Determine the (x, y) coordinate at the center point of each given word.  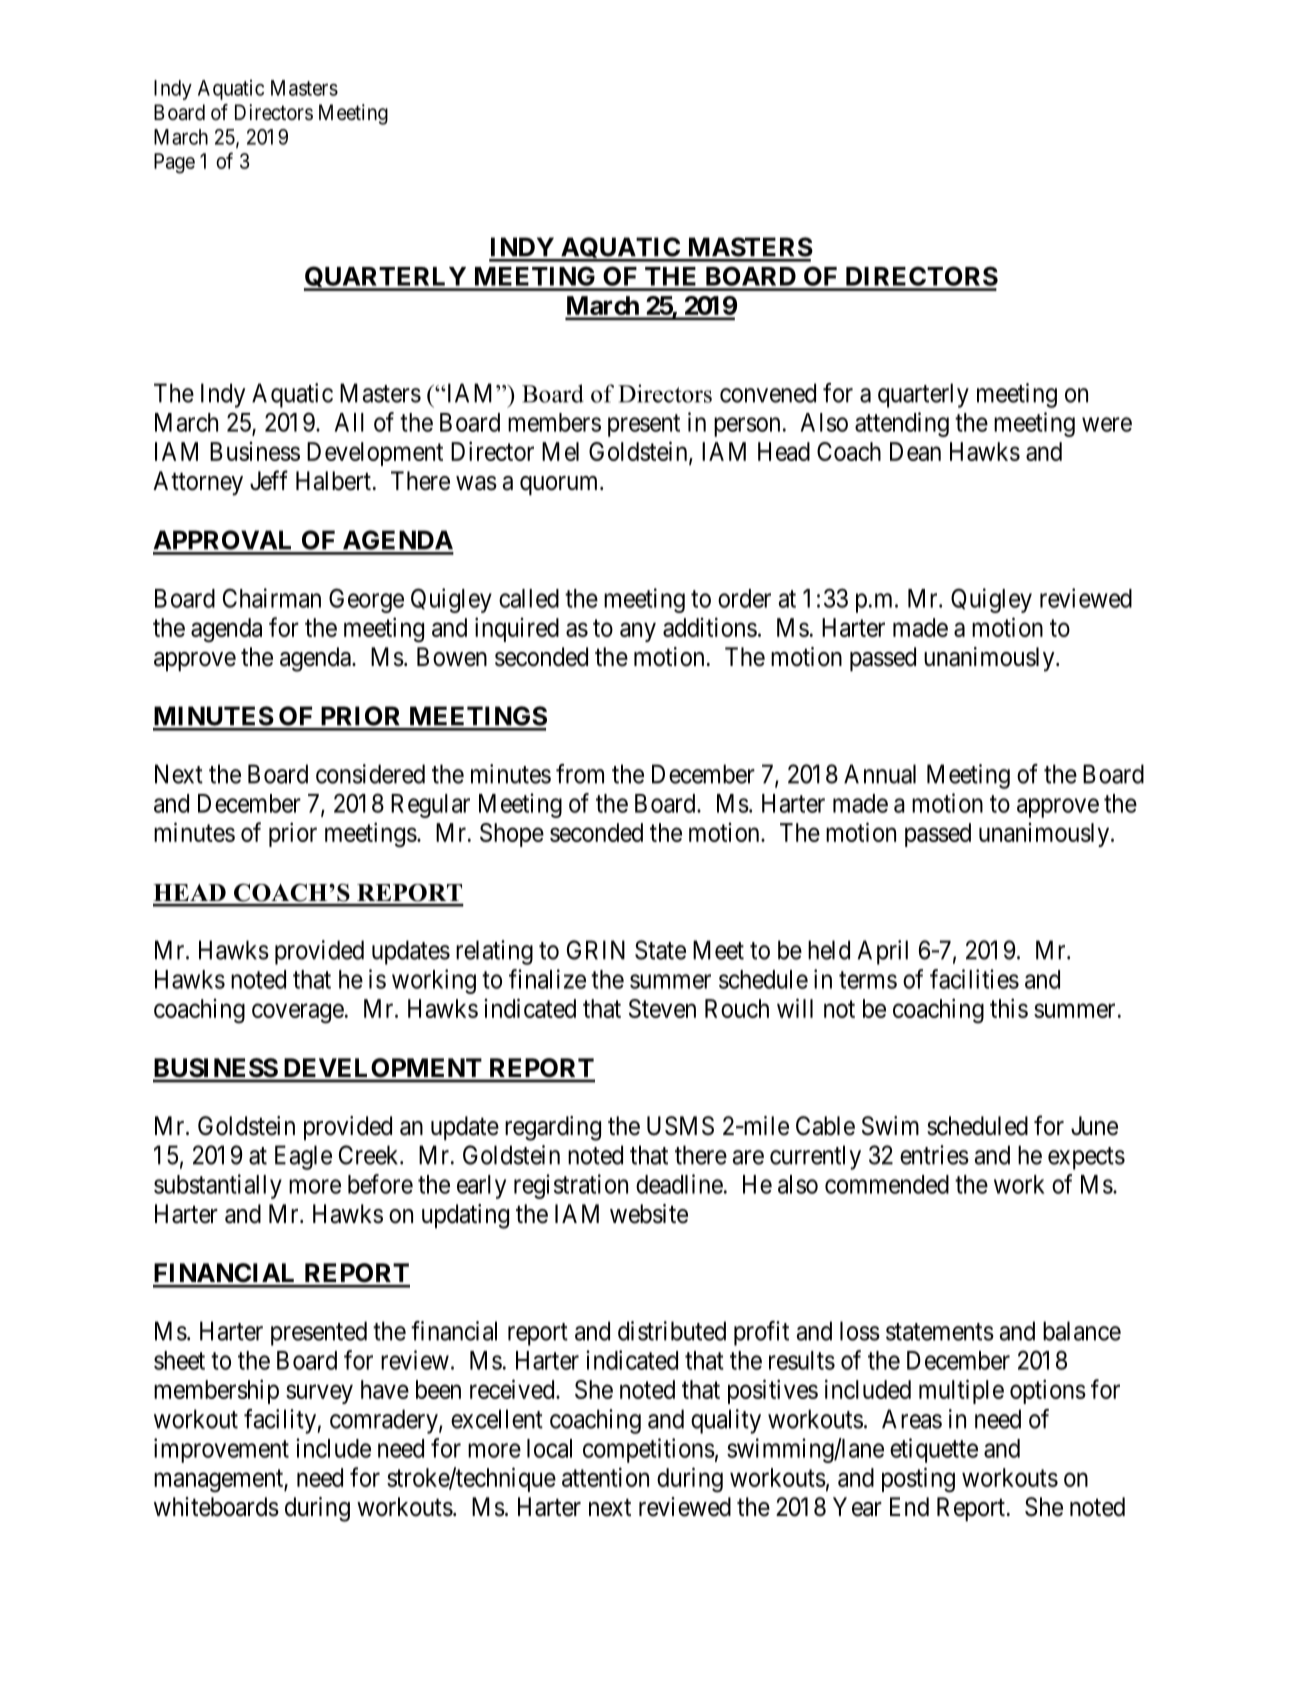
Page (174, 163)
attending (902, 424)
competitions (649, 1450)
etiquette (934, 1450)
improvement (221, 1450)
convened (768, 393)
